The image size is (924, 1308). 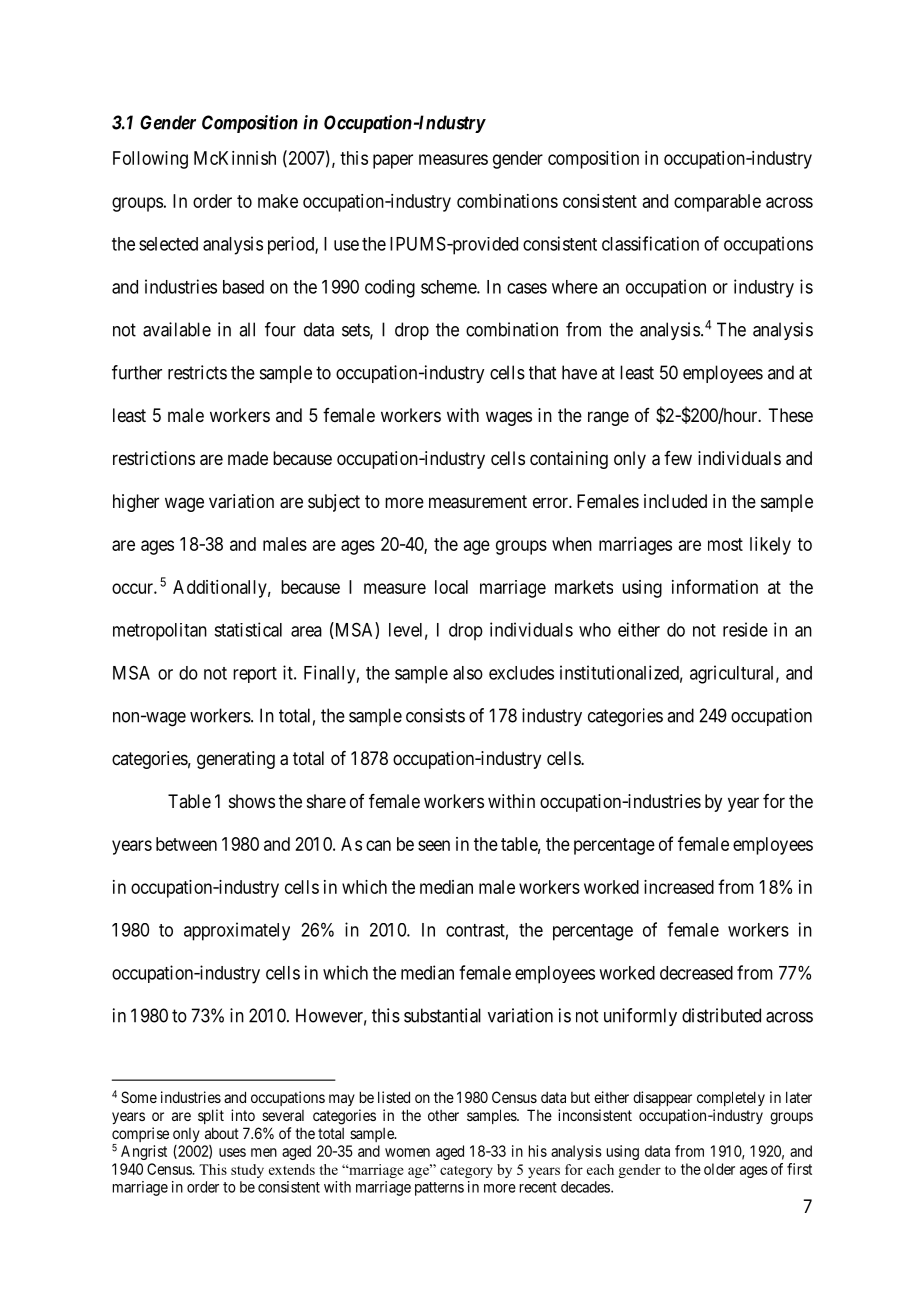 I want to click on uses, so click(x=232, y=1152).
